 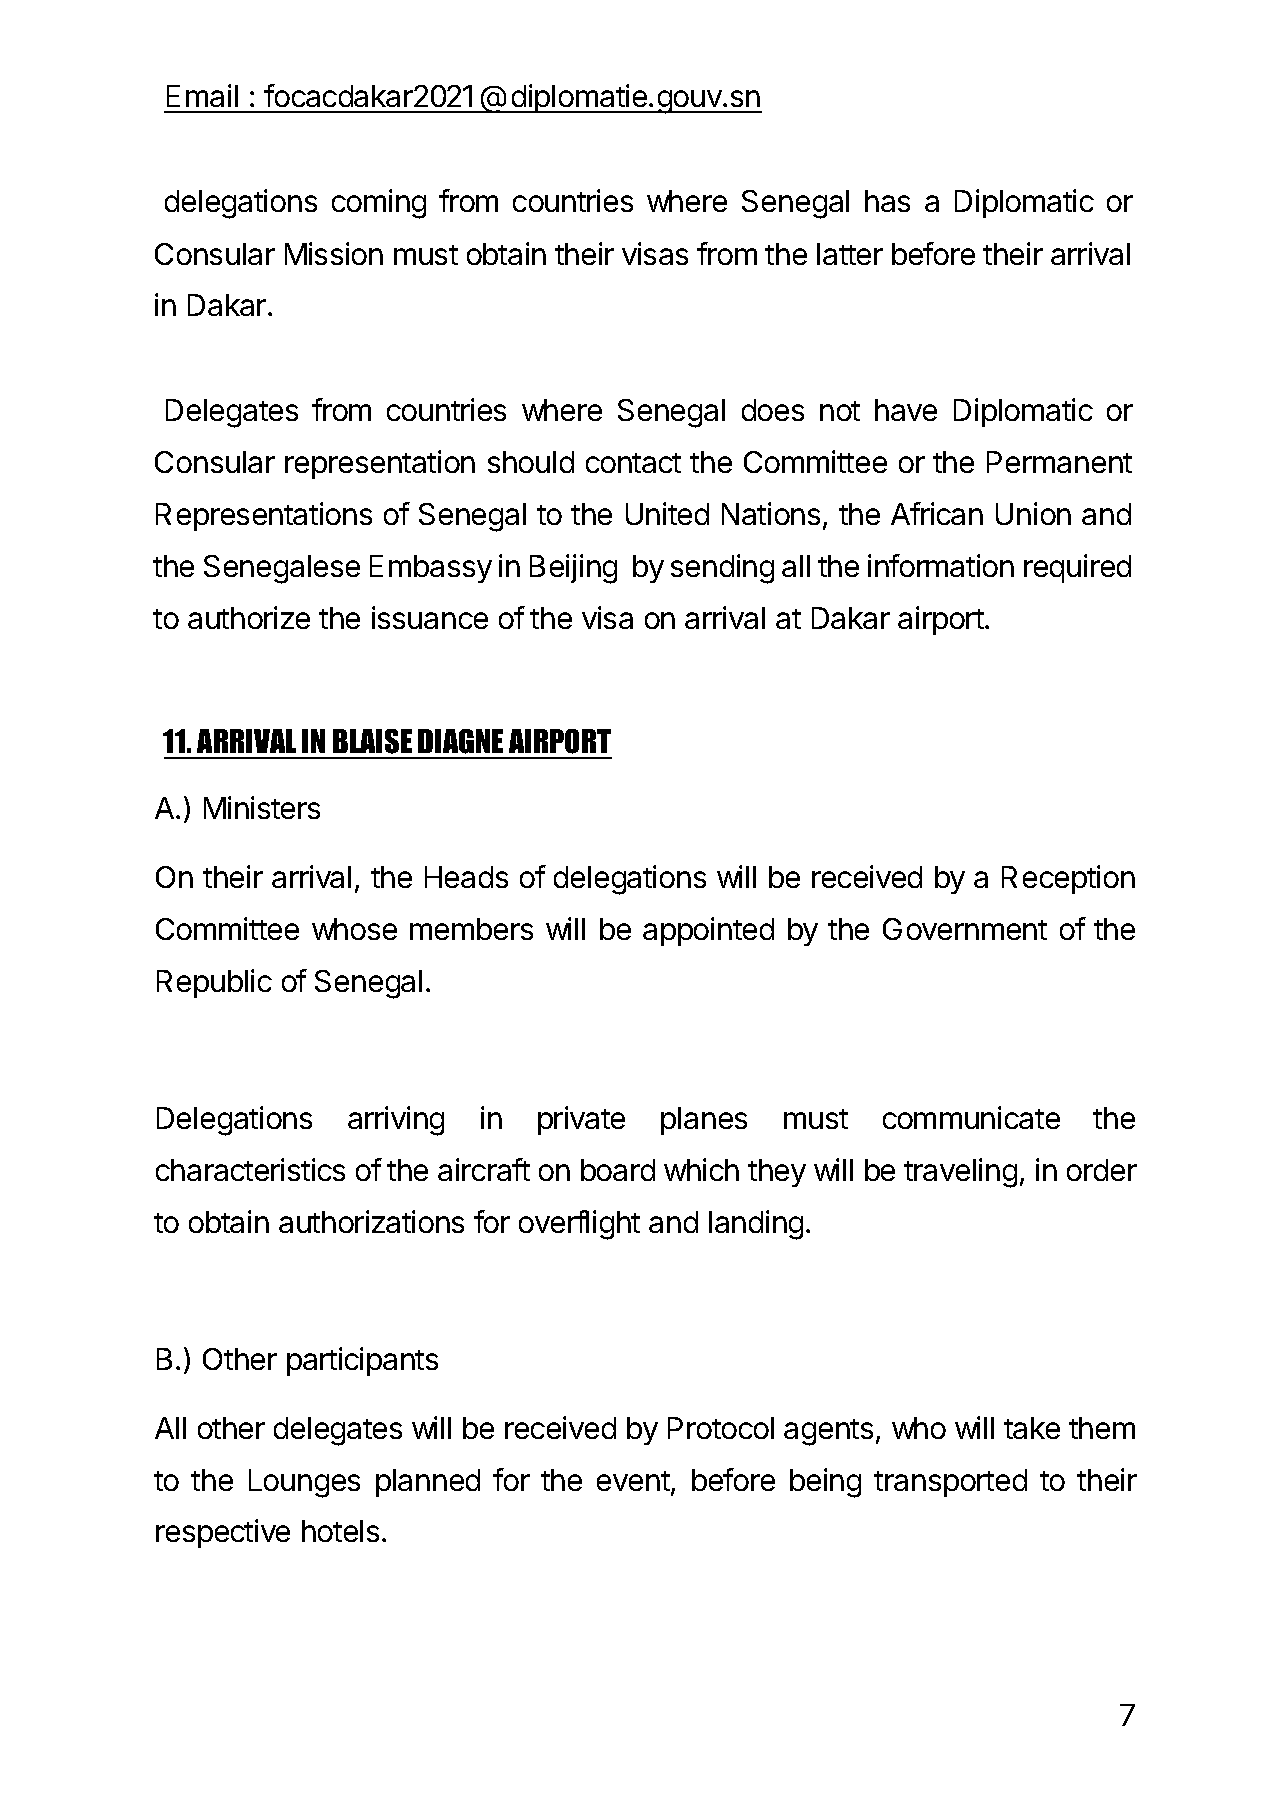 I want to click on transported, so click(x=950, y=1483).
